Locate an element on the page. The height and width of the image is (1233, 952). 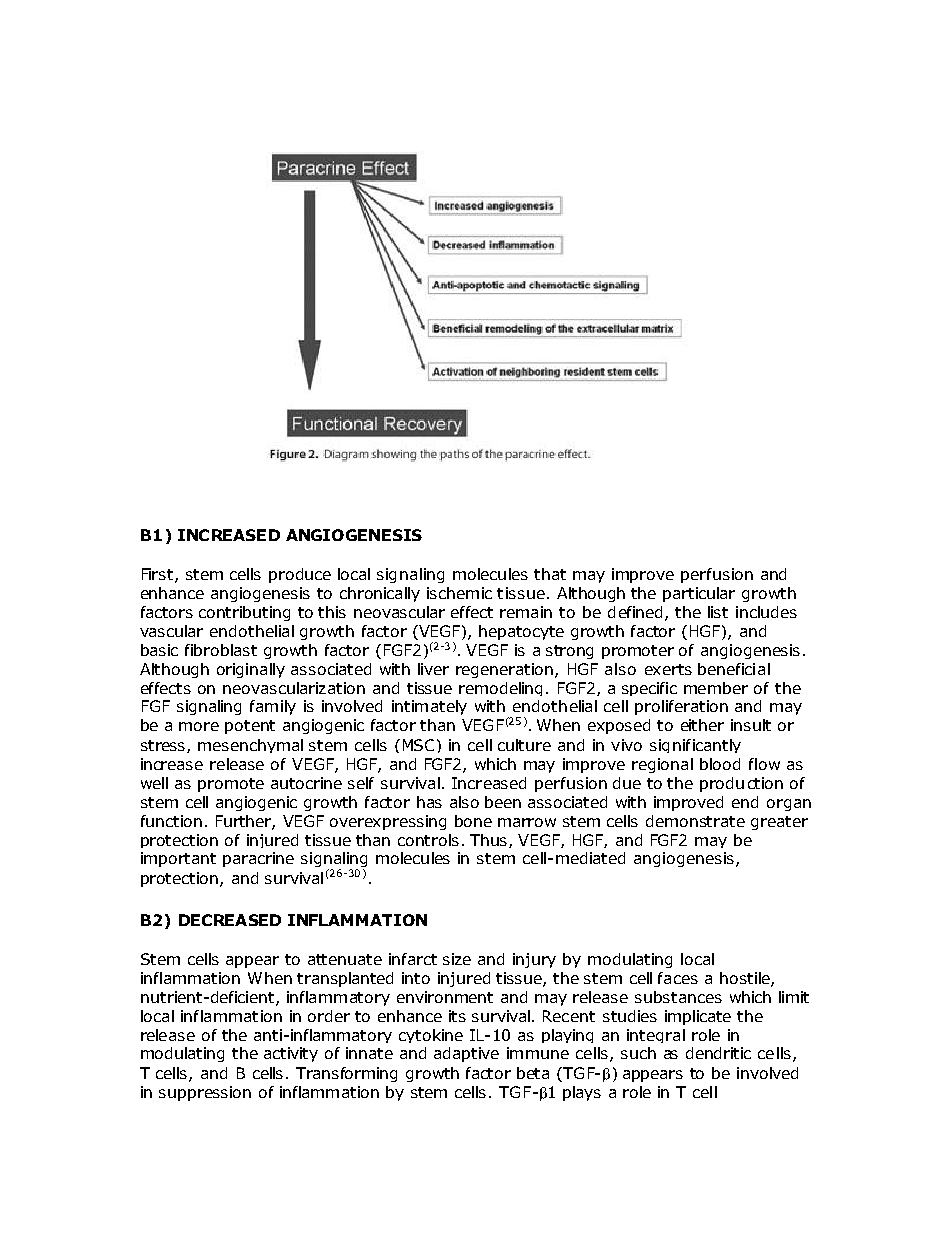
size is located at coordinates (457, 959).
